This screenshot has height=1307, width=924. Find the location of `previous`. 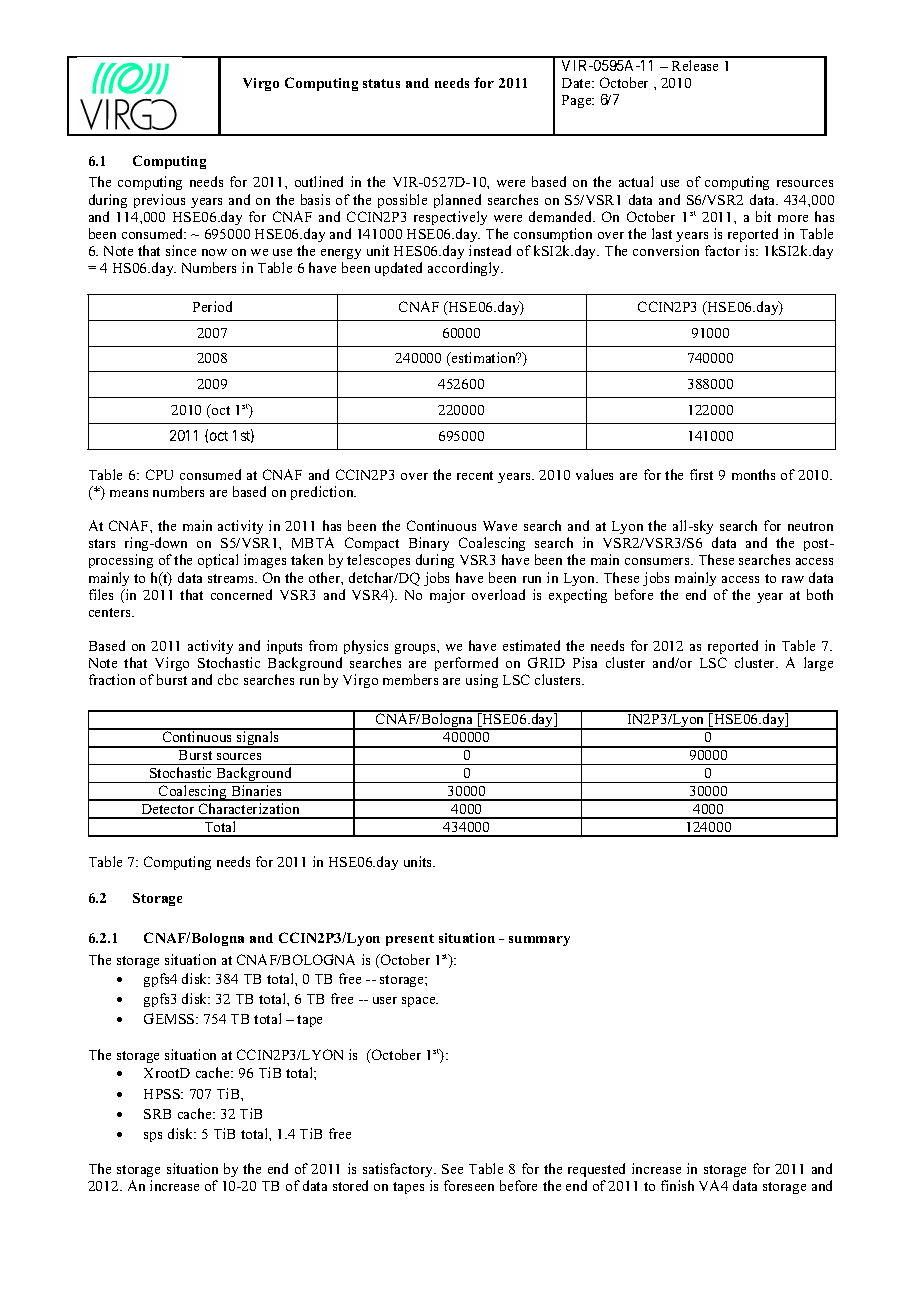

previous is located at coordinates (159, 201).
